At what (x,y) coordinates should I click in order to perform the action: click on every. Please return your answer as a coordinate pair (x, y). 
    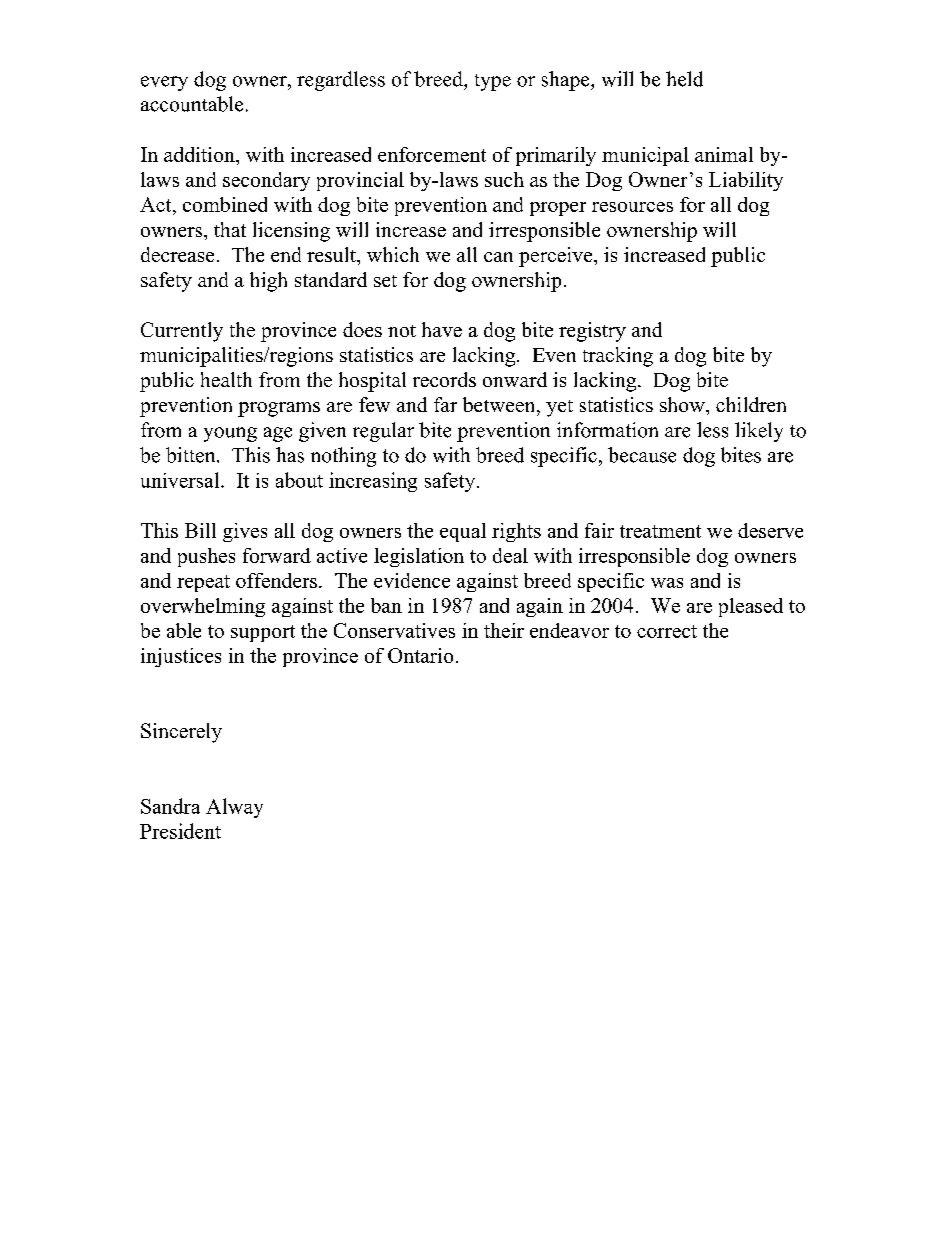
    Looking at the image, I should click on (164, 83).
